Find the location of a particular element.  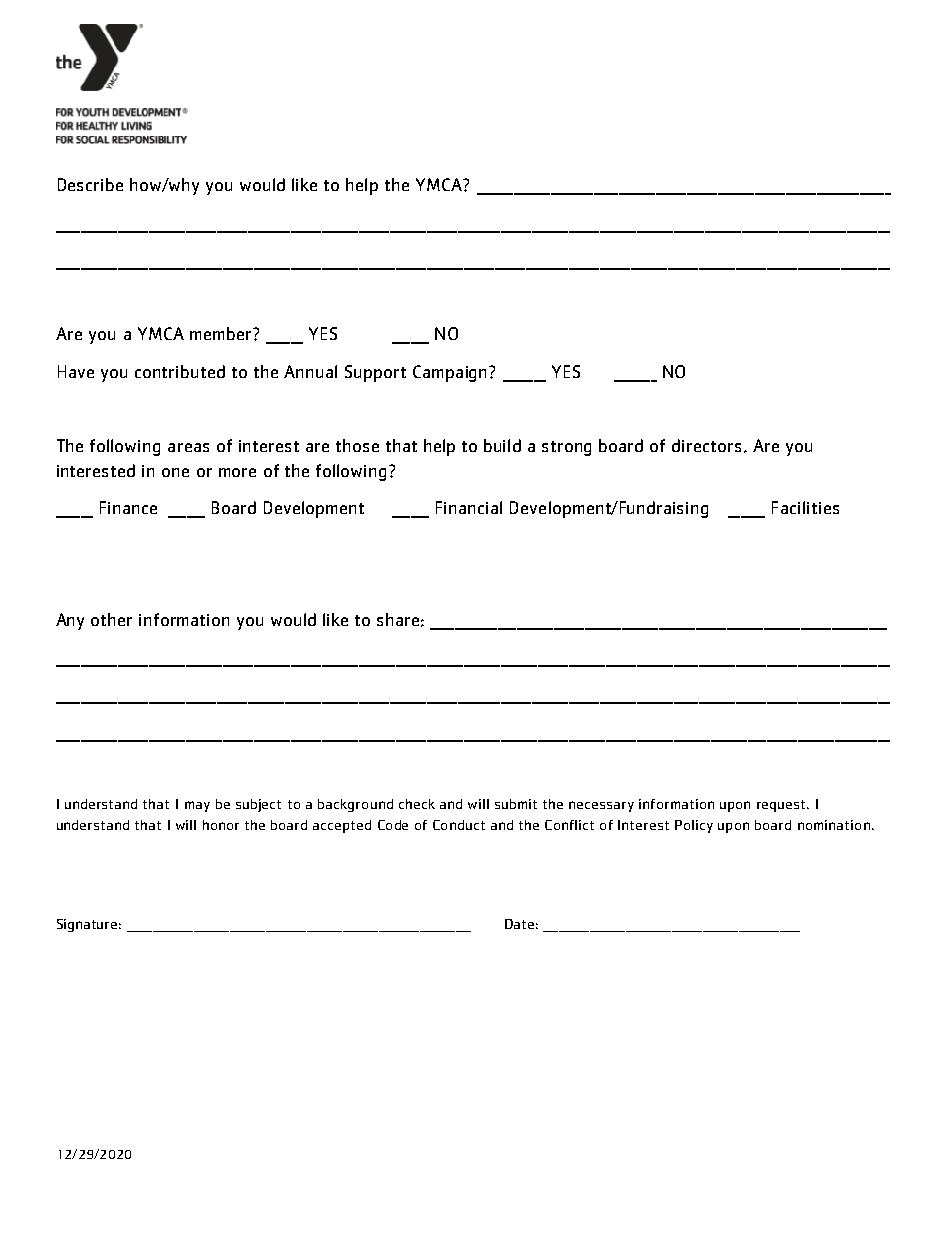

directors is located at coordinates (706, 445).
